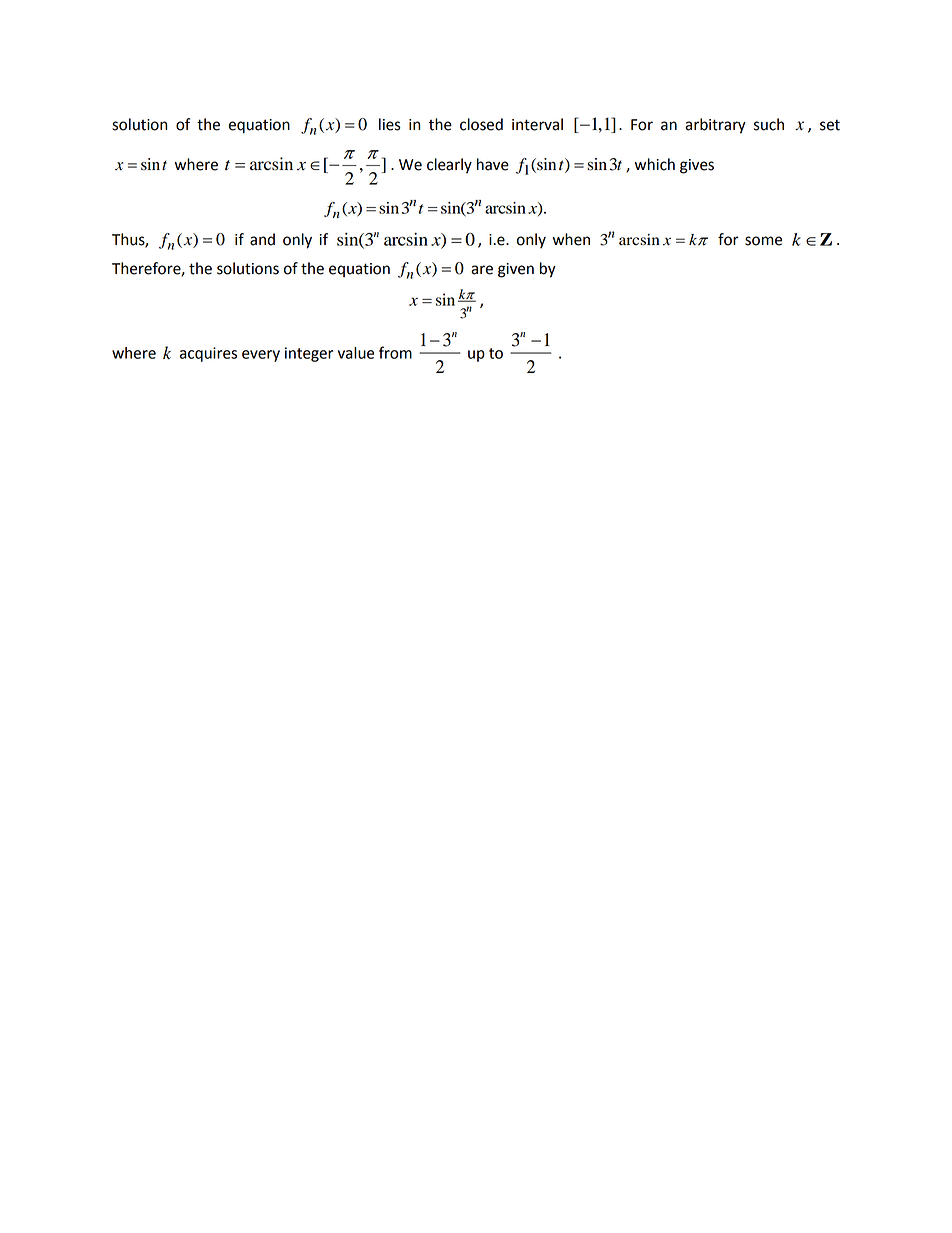 The width and height of the document is (952, 1233). What do you see at coordinates (262, 239) in the document?
I see `and` at bounding box center [262, 239].
